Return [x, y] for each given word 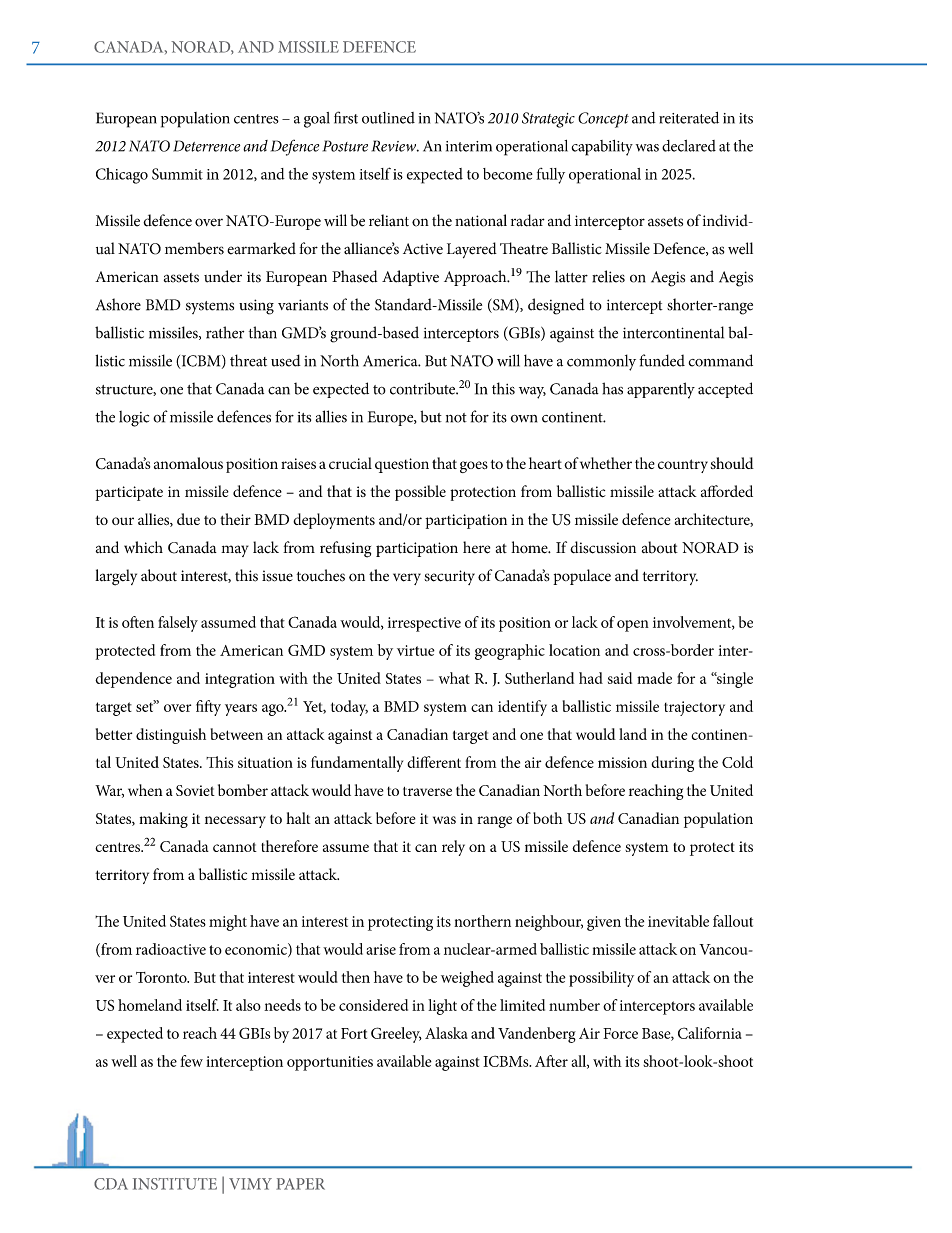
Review [395, 146]
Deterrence [206, 146]
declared [689, 146]
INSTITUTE [175, 1184]
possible [420, 493]
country [683, 466]
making [163, 820]
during [672, 764]
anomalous [188, 463]
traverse [427, 791]
